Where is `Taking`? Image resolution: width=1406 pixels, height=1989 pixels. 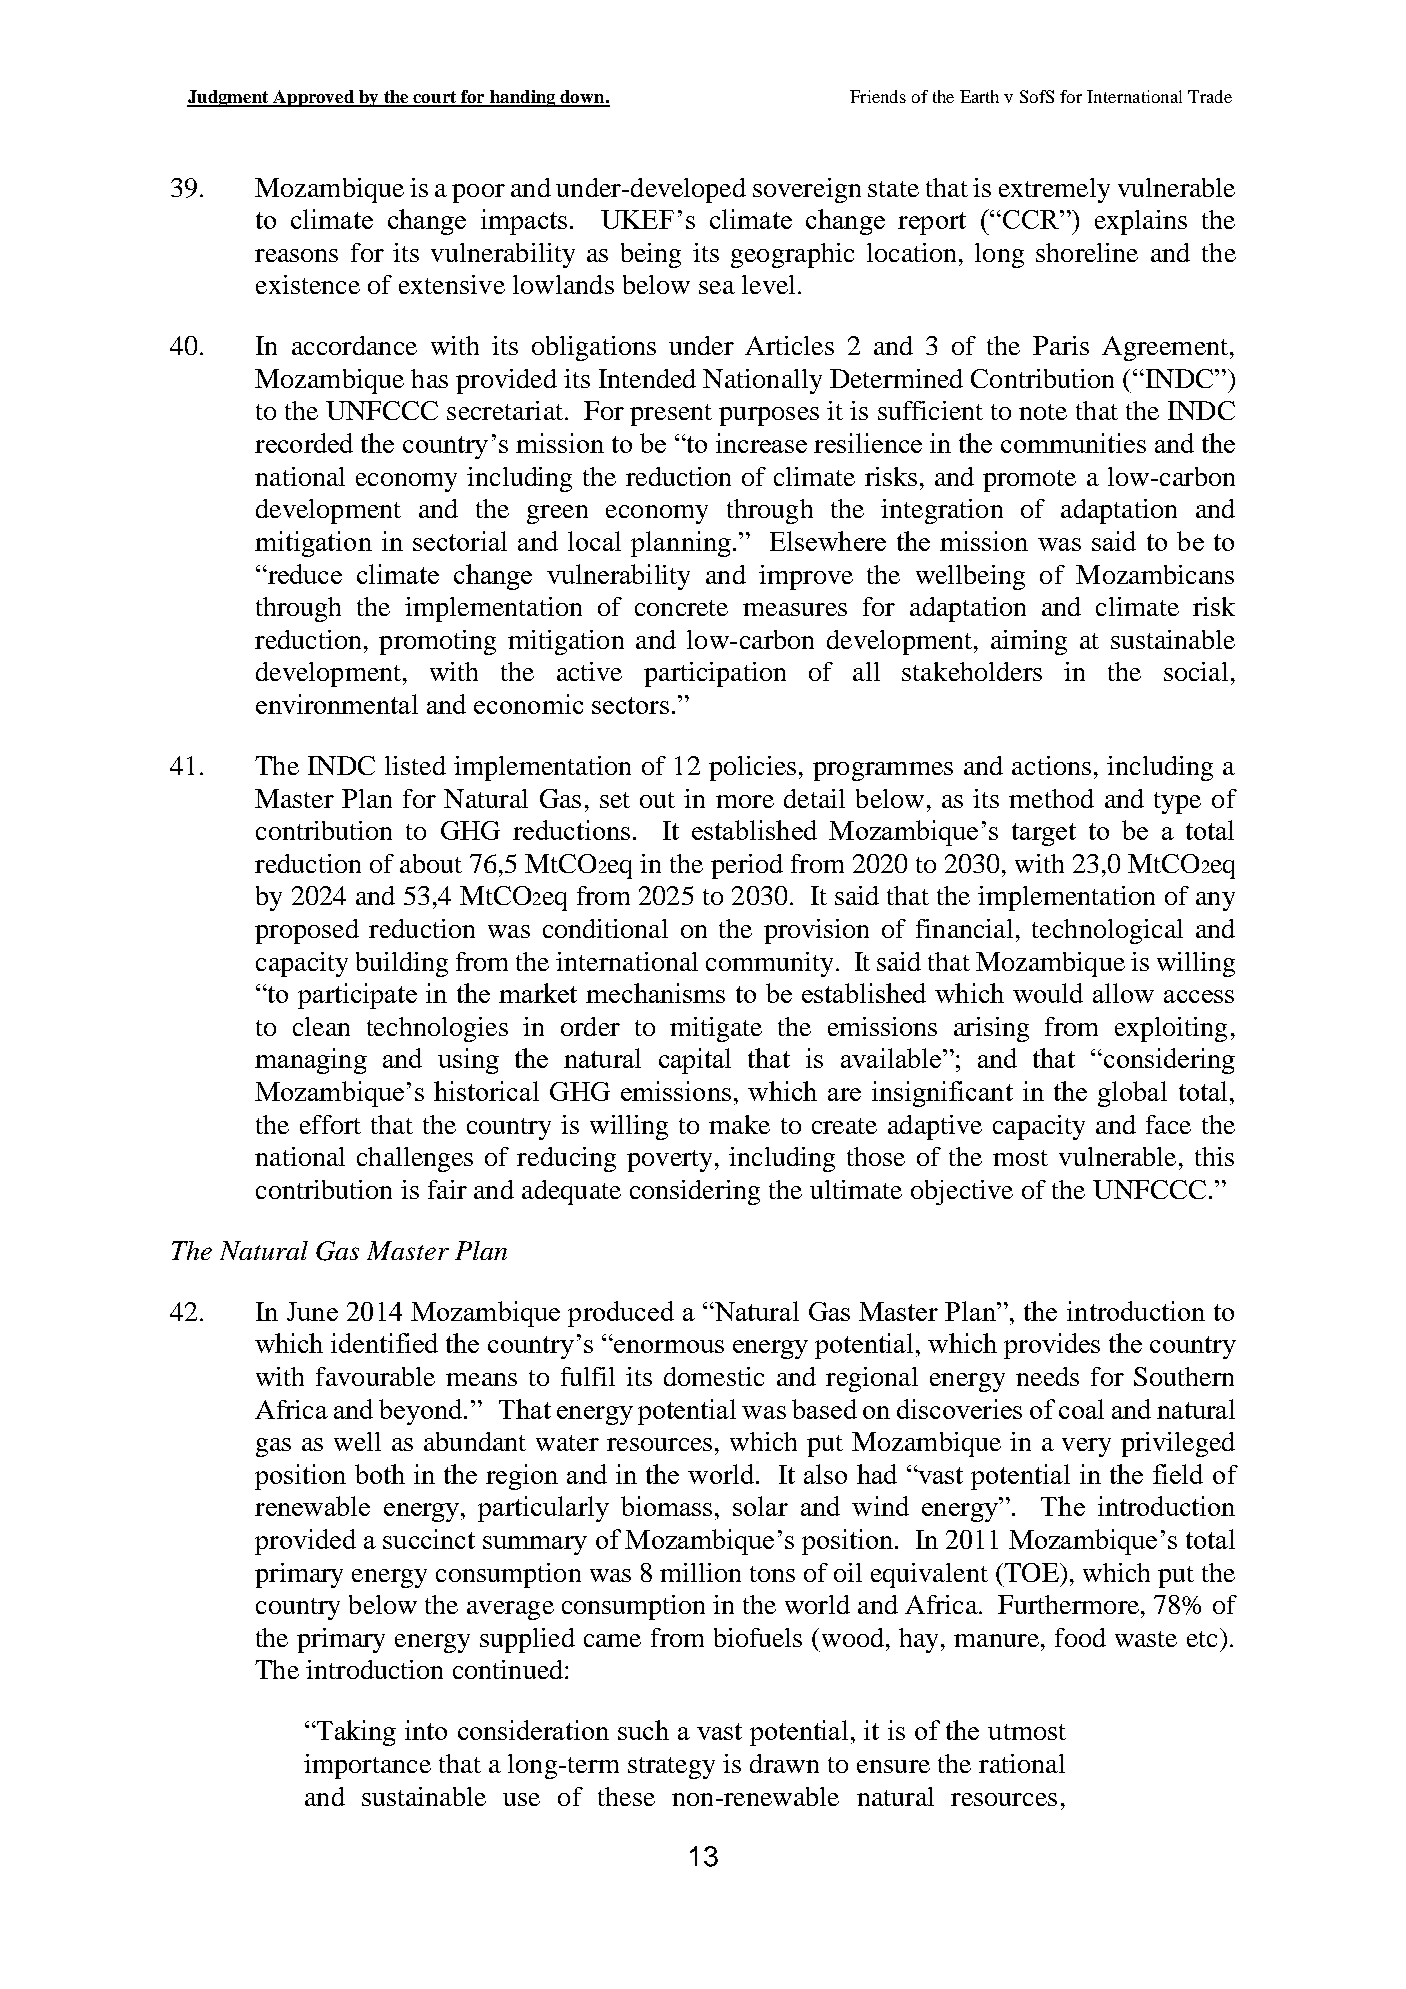 Taking is located at coordinates (355, 1733).
